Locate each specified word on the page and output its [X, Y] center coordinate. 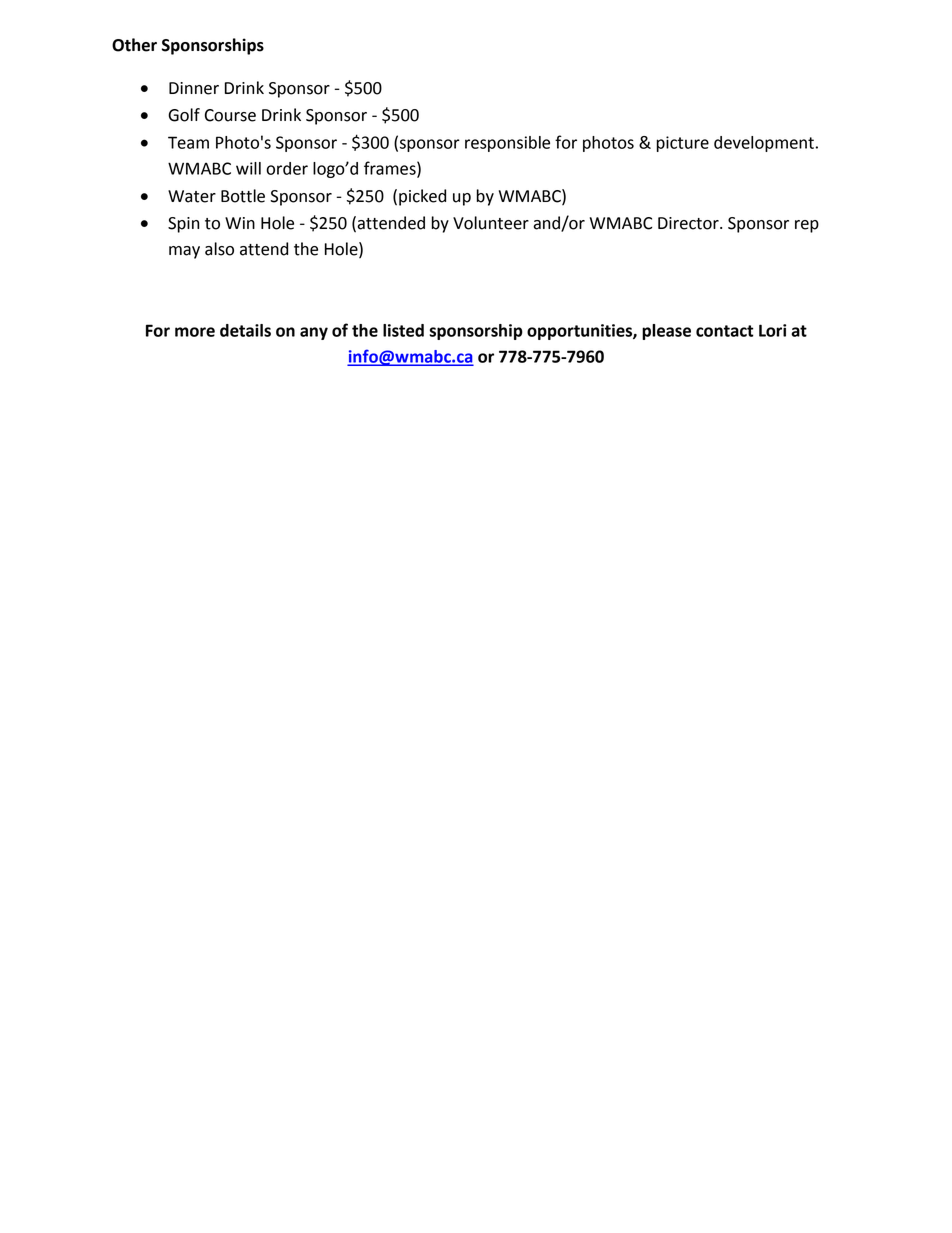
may [184, 252]
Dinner [194, 88]
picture [683, 144]
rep [807, 226]
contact [725, 331]
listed [403, 330]
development [764, 144]
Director [689, 223]
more [195, 332]
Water [192, 196]
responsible [507, 144]
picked [422, 197]
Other [134, 45]
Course [230, 115]
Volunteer [491, 223]
